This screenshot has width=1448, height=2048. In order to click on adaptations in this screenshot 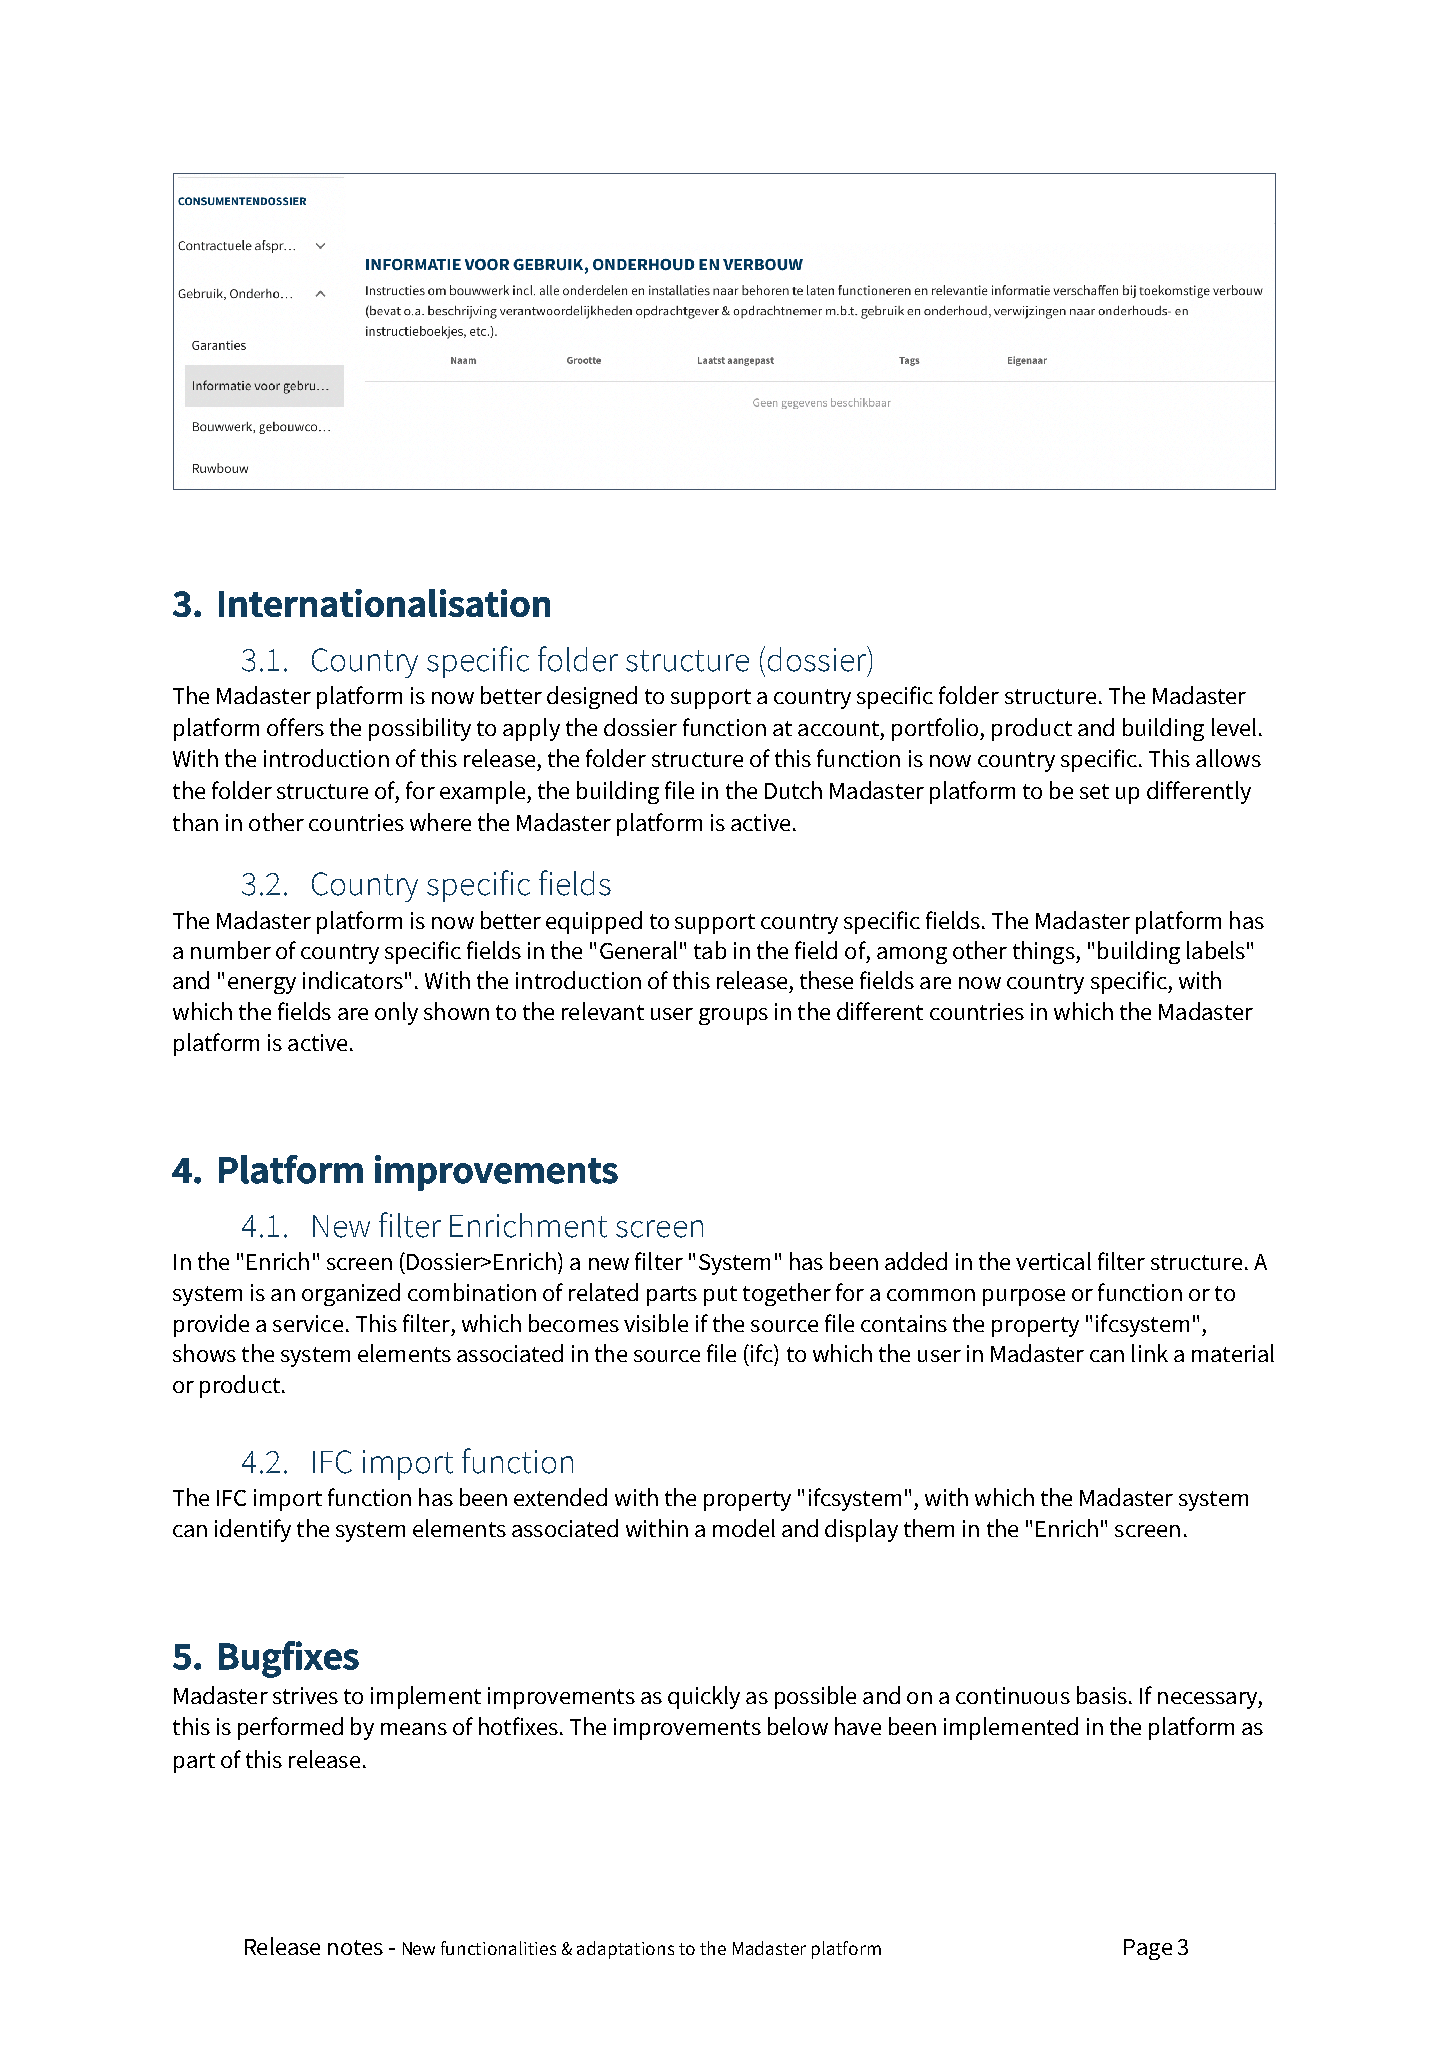, I will do `click(625, 1950)`.
